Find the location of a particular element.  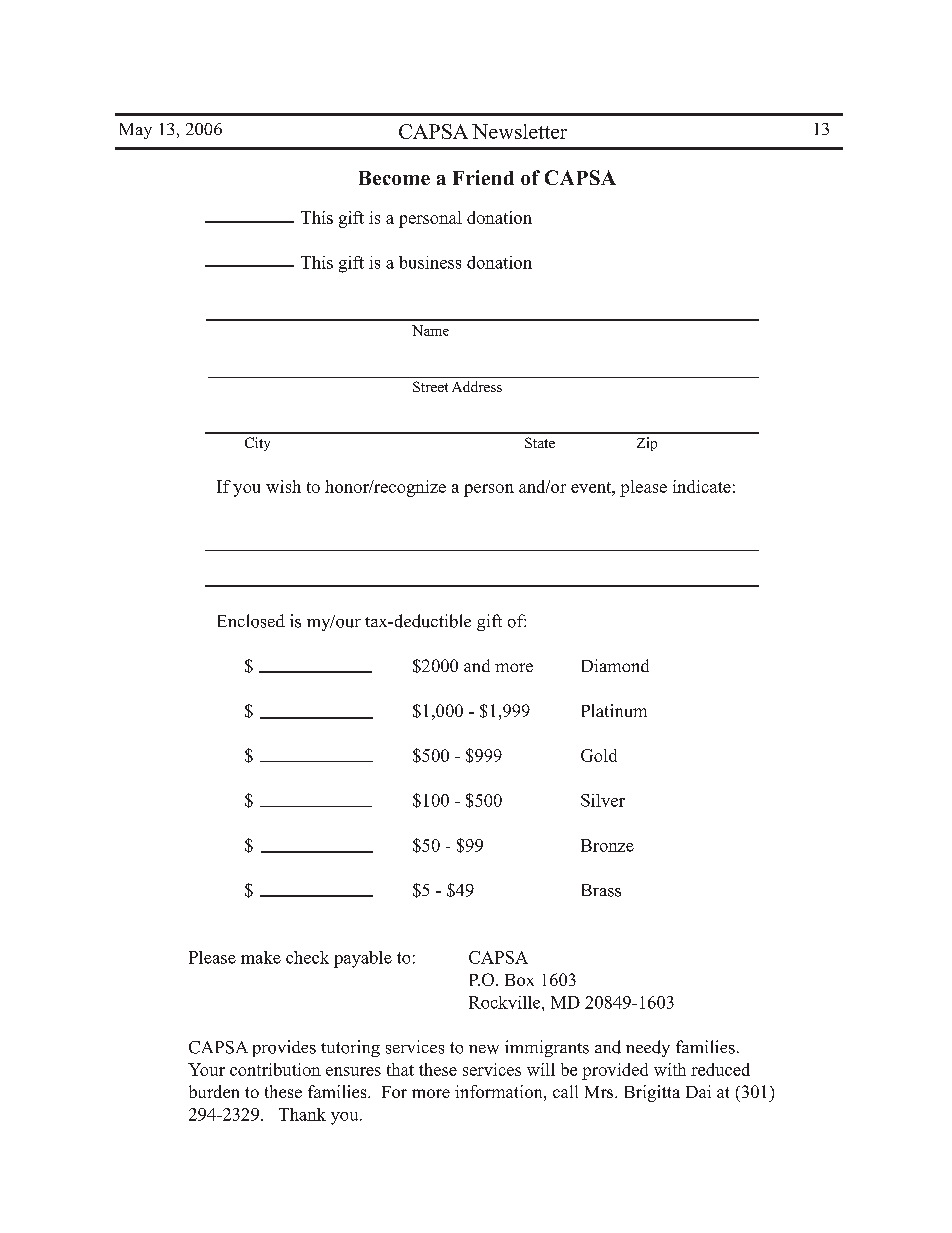

burden is located at coordinates (214, 1091).
